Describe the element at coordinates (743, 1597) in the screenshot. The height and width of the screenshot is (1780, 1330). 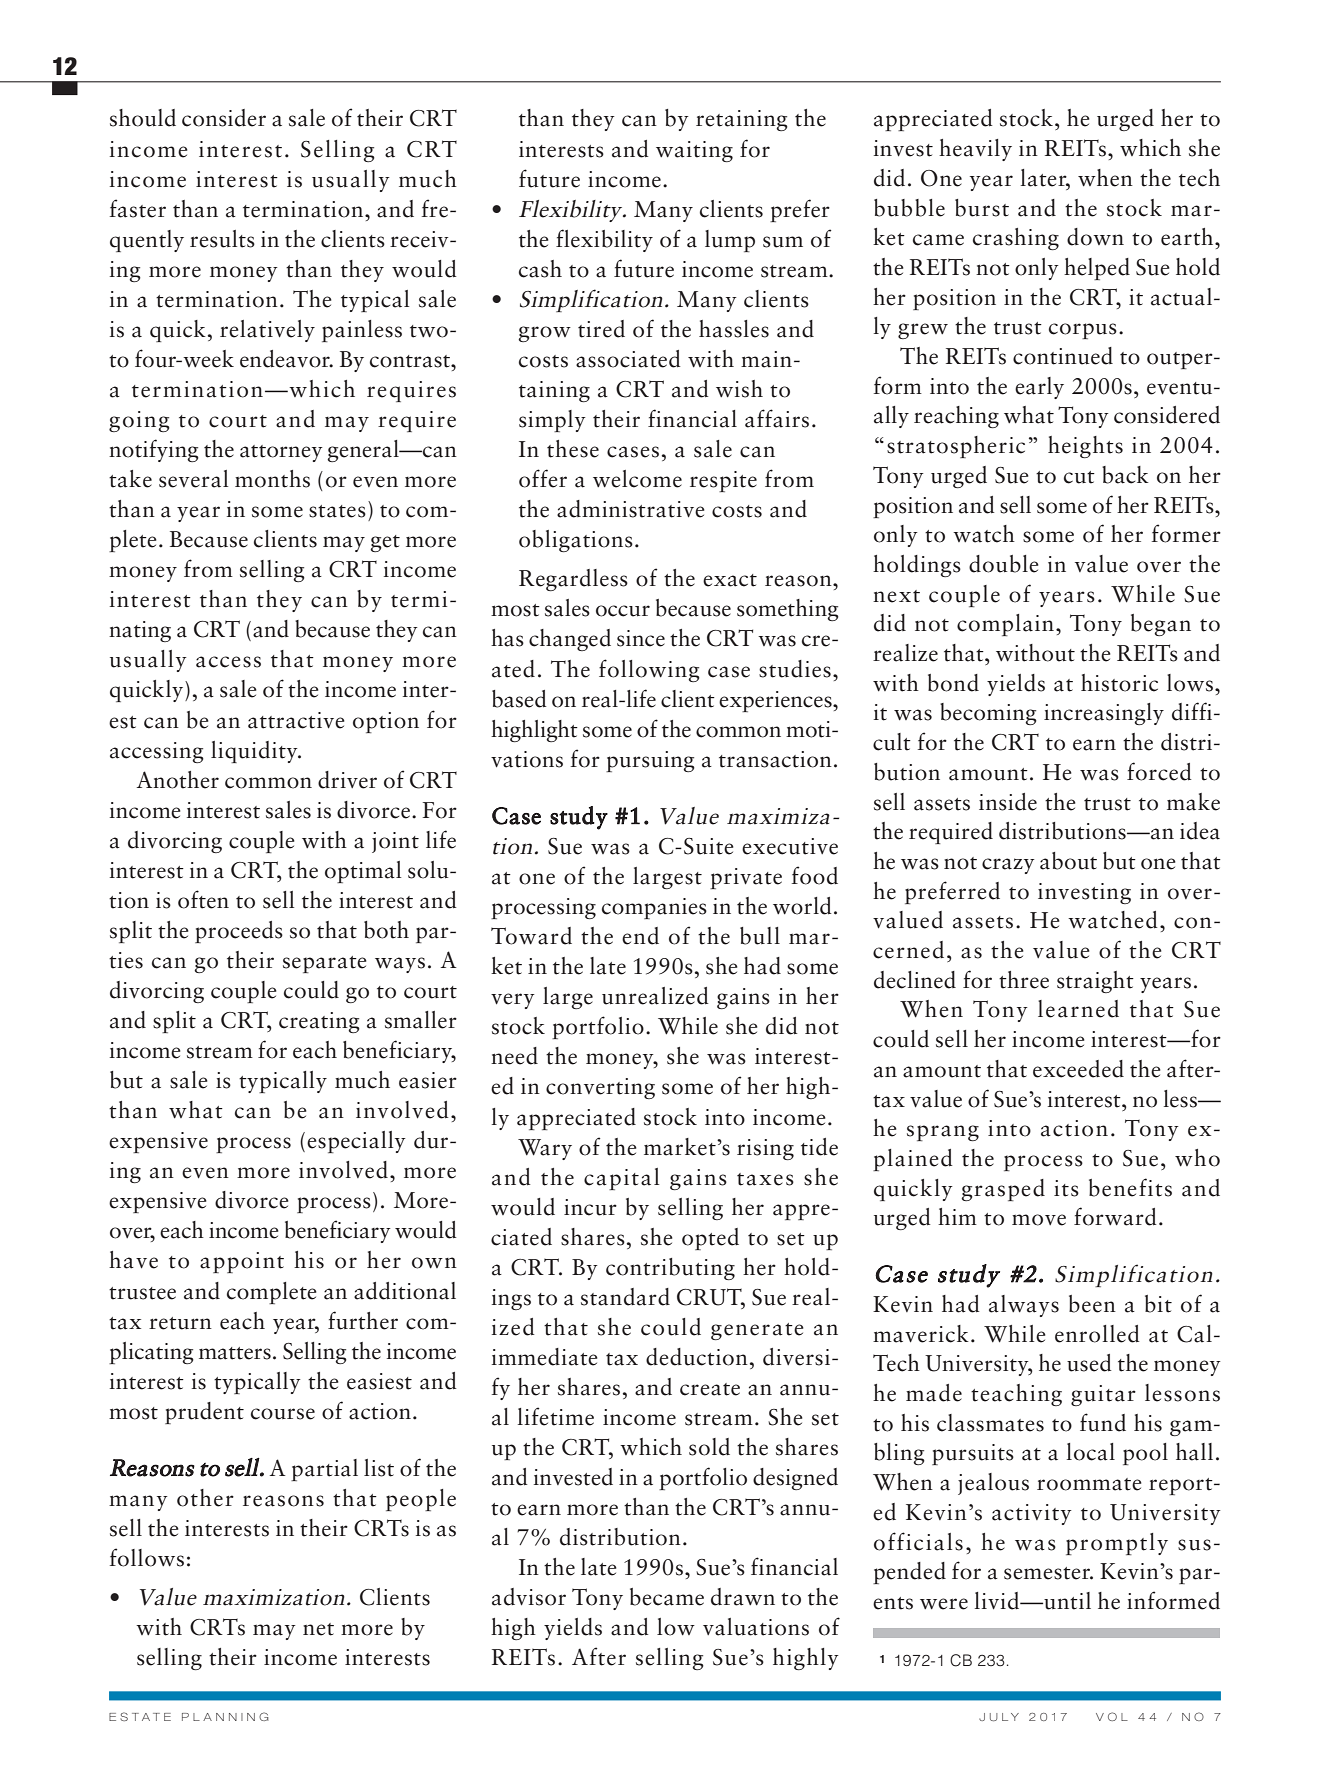
I see `drawn` at that location.
